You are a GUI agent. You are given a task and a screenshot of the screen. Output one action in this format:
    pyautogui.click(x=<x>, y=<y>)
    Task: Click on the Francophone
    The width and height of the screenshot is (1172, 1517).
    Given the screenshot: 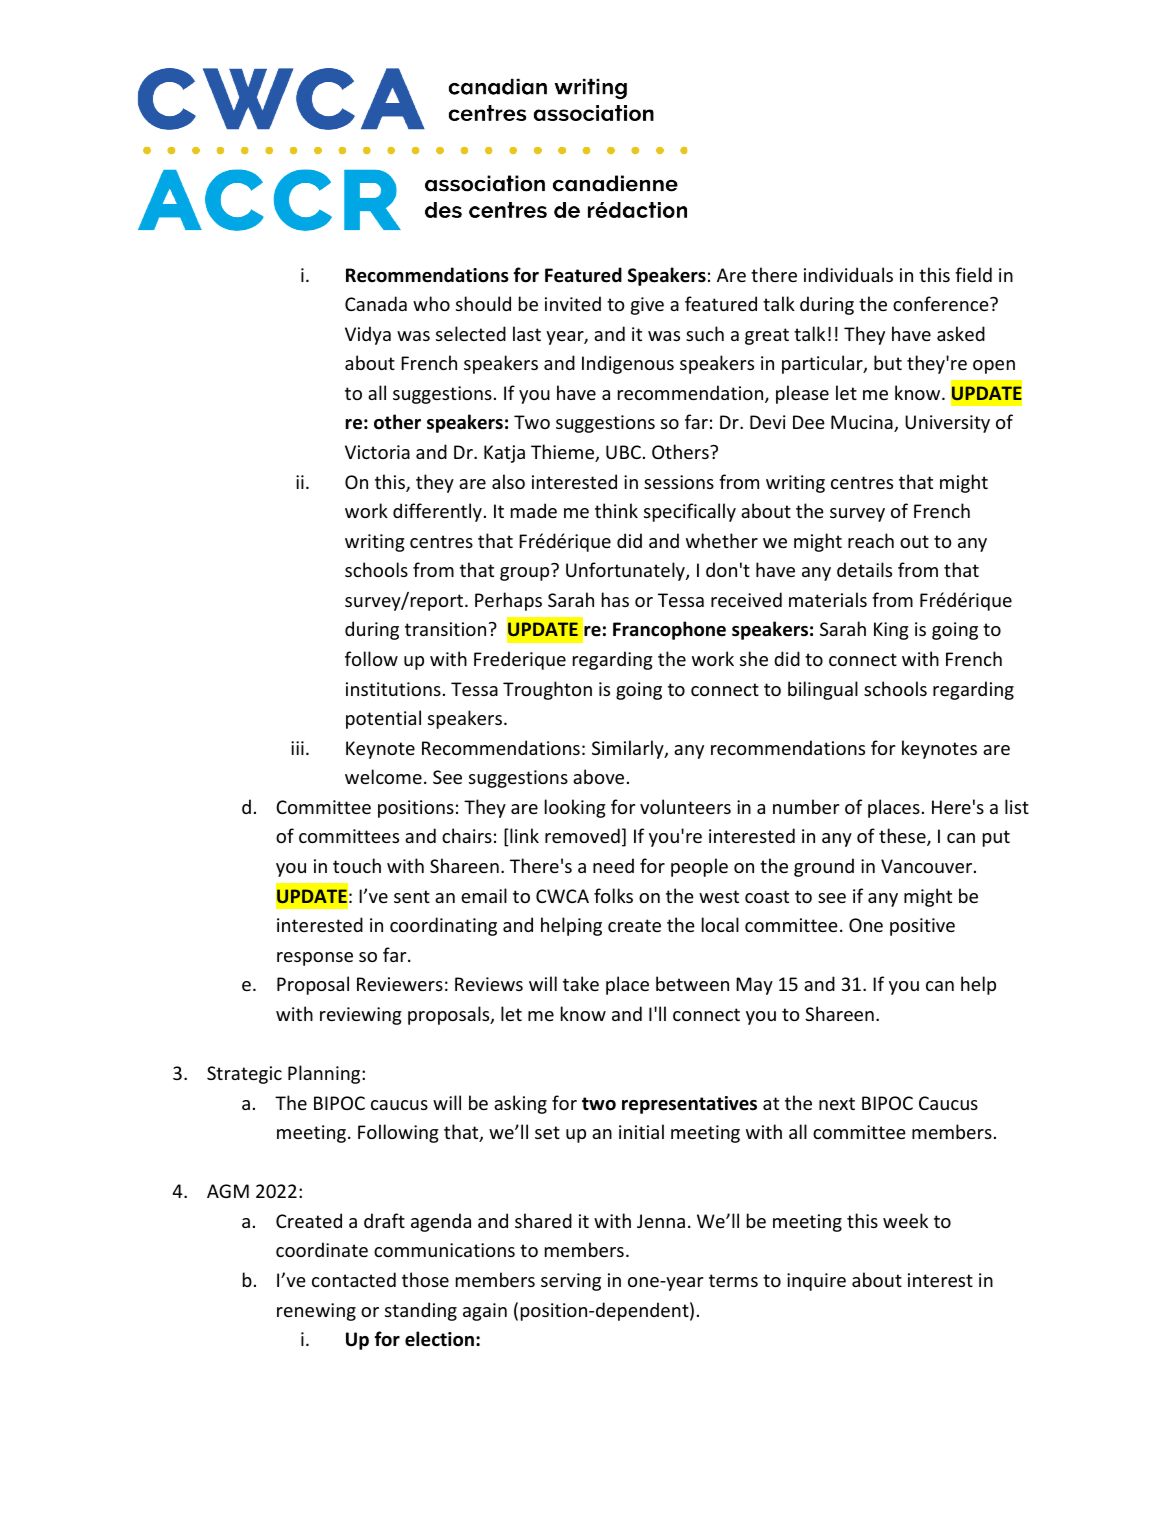 What is the action you would take?
    pyautogui.click(x=669, y=630)
